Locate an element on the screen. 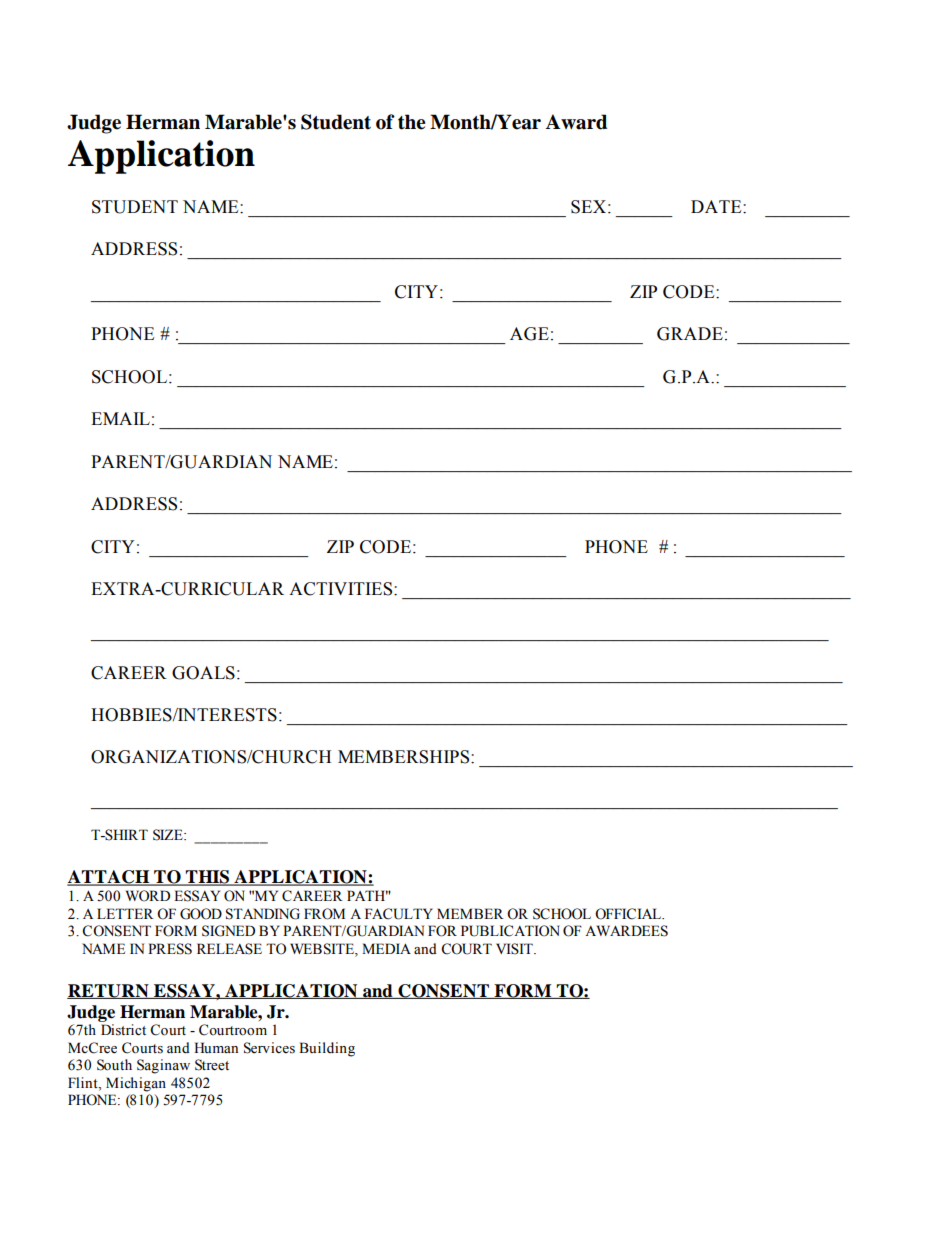 This screenshot has height=1233, width=952. OFFICIAL is located at coordinates (629, 914).
